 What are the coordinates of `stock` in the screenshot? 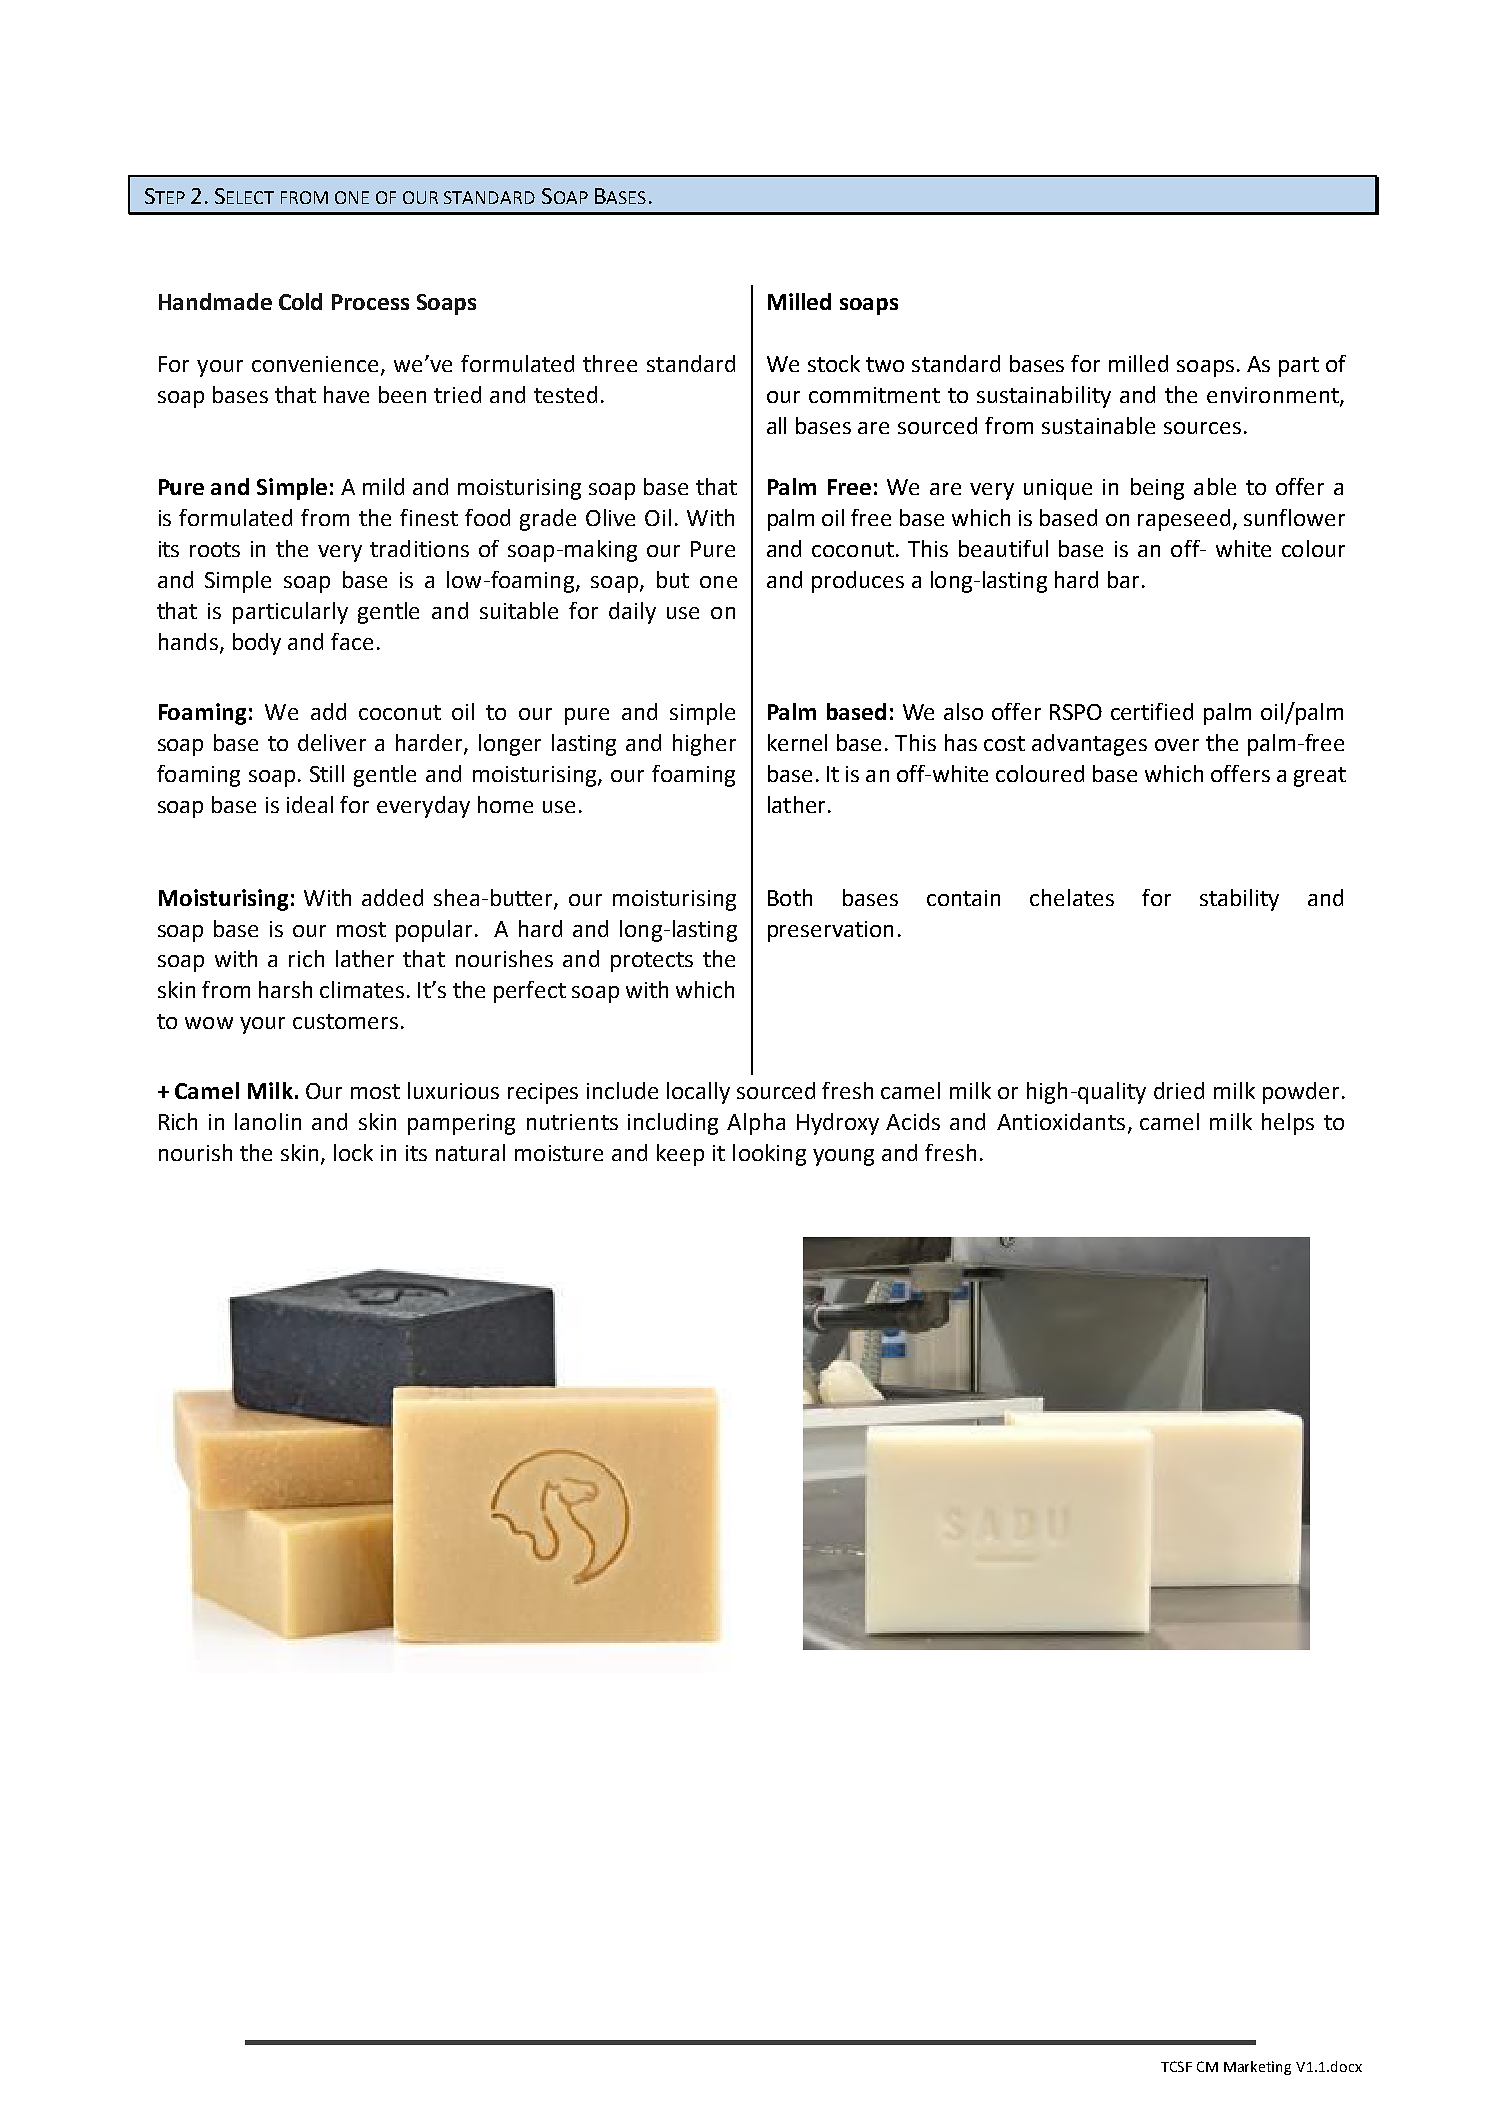 It's located at (834, 363).
